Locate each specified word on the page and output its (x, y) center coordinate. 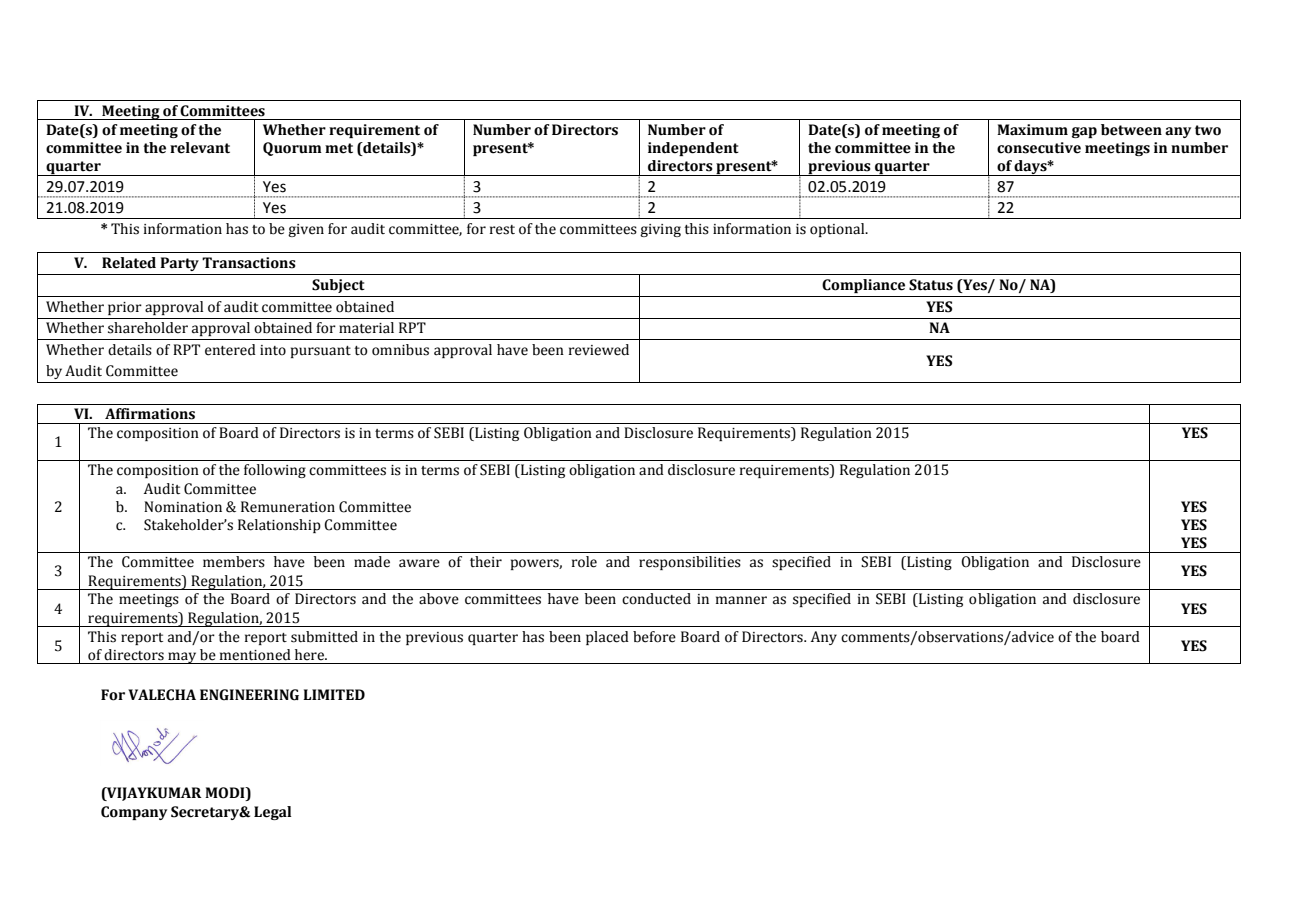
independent (693, 149)
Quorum (292, 149)
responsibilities (690, 563)
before (654, 637)
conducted (656, 599)
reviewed (599, 350)
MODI (226, 794)
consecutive (1039, 148)
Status (931, 285)
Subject (338, 286)
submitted (324, 637)
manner (741, 600)
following (275, 471)
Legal (273, 813)
